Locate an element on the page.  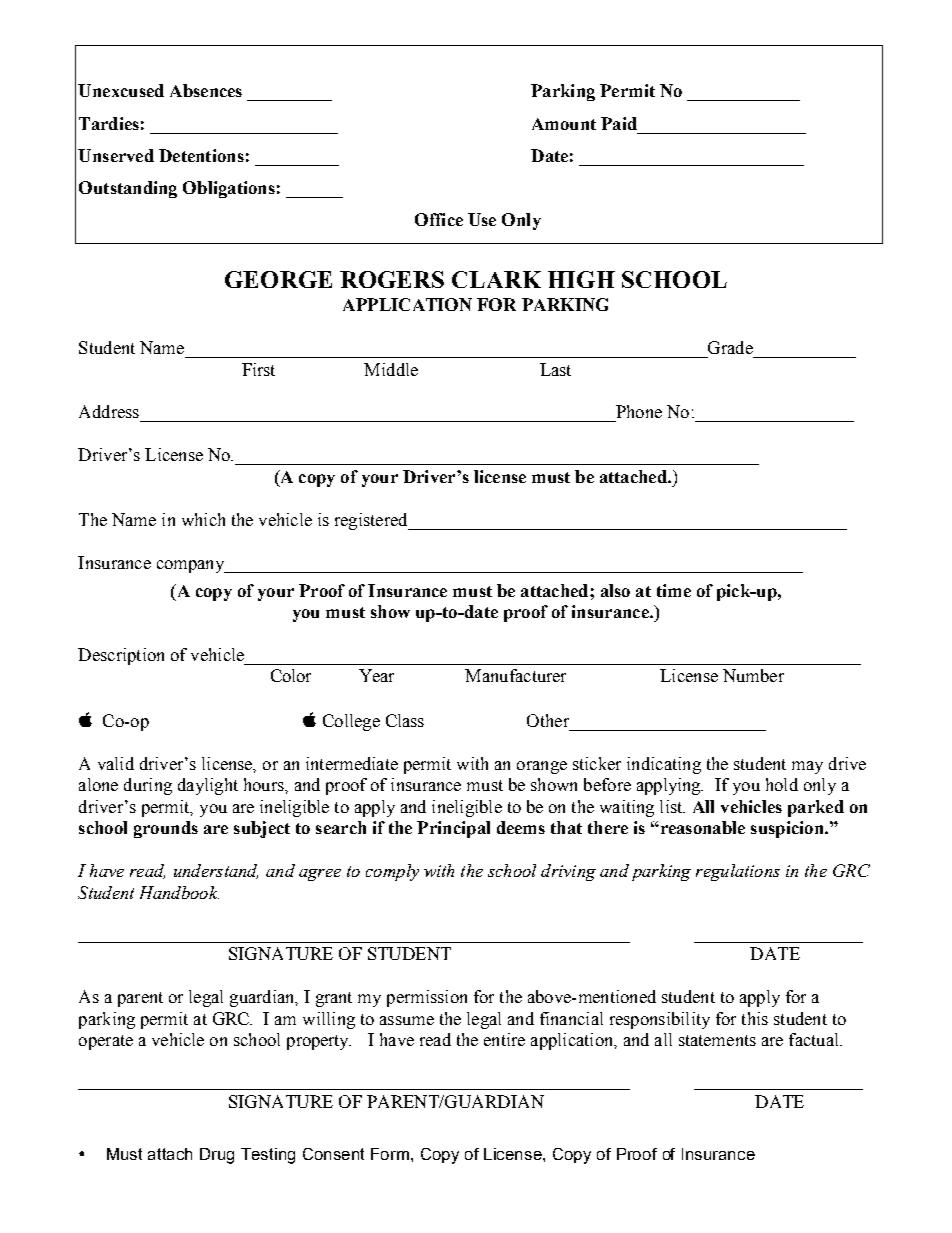
Middle is located at coordinates (391, 369).
